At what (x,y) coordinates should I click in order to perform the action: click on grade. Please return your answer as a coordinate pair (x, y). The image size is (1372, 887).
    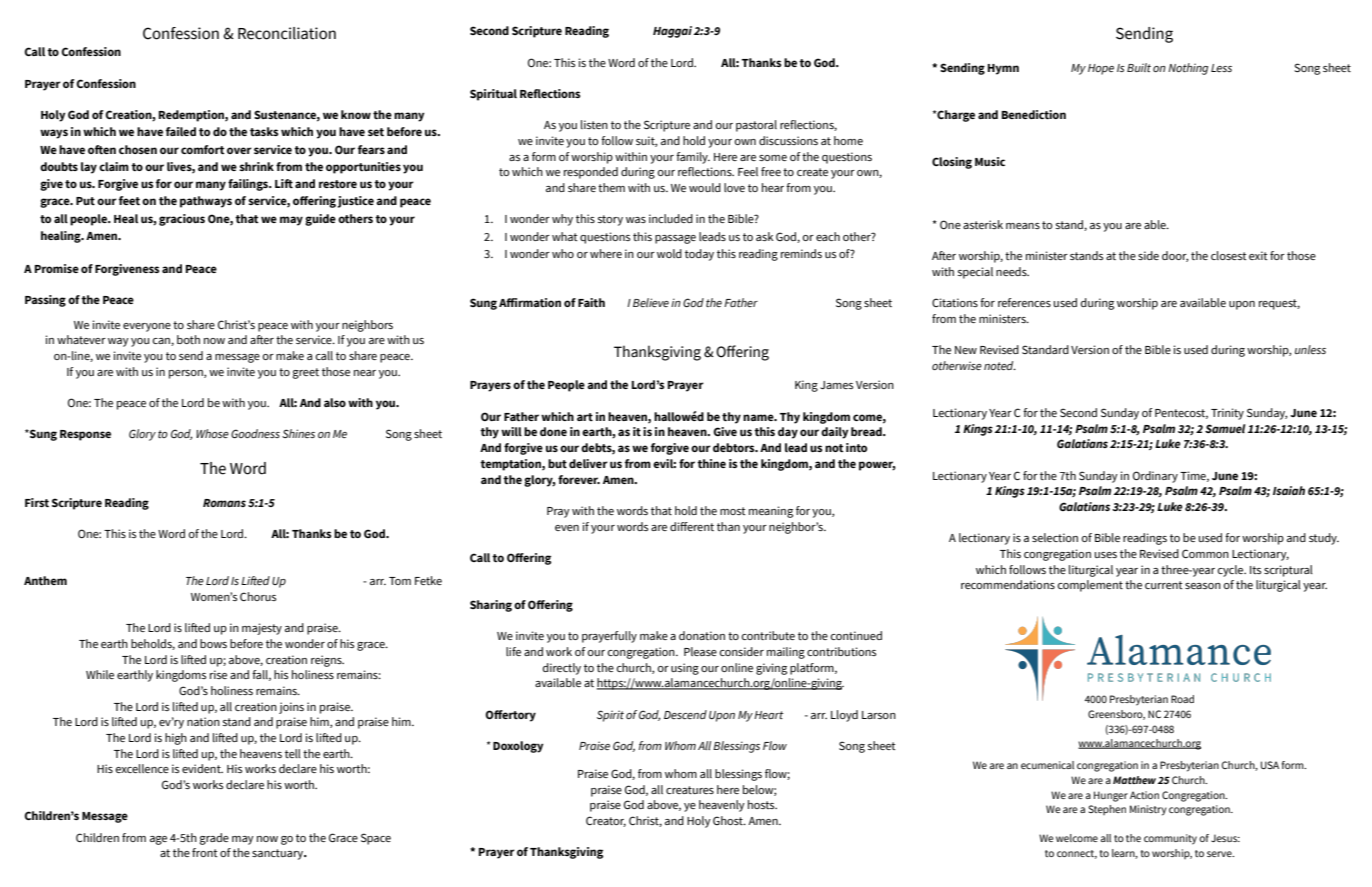
    Looking at the image, I should click on (214, 839).
